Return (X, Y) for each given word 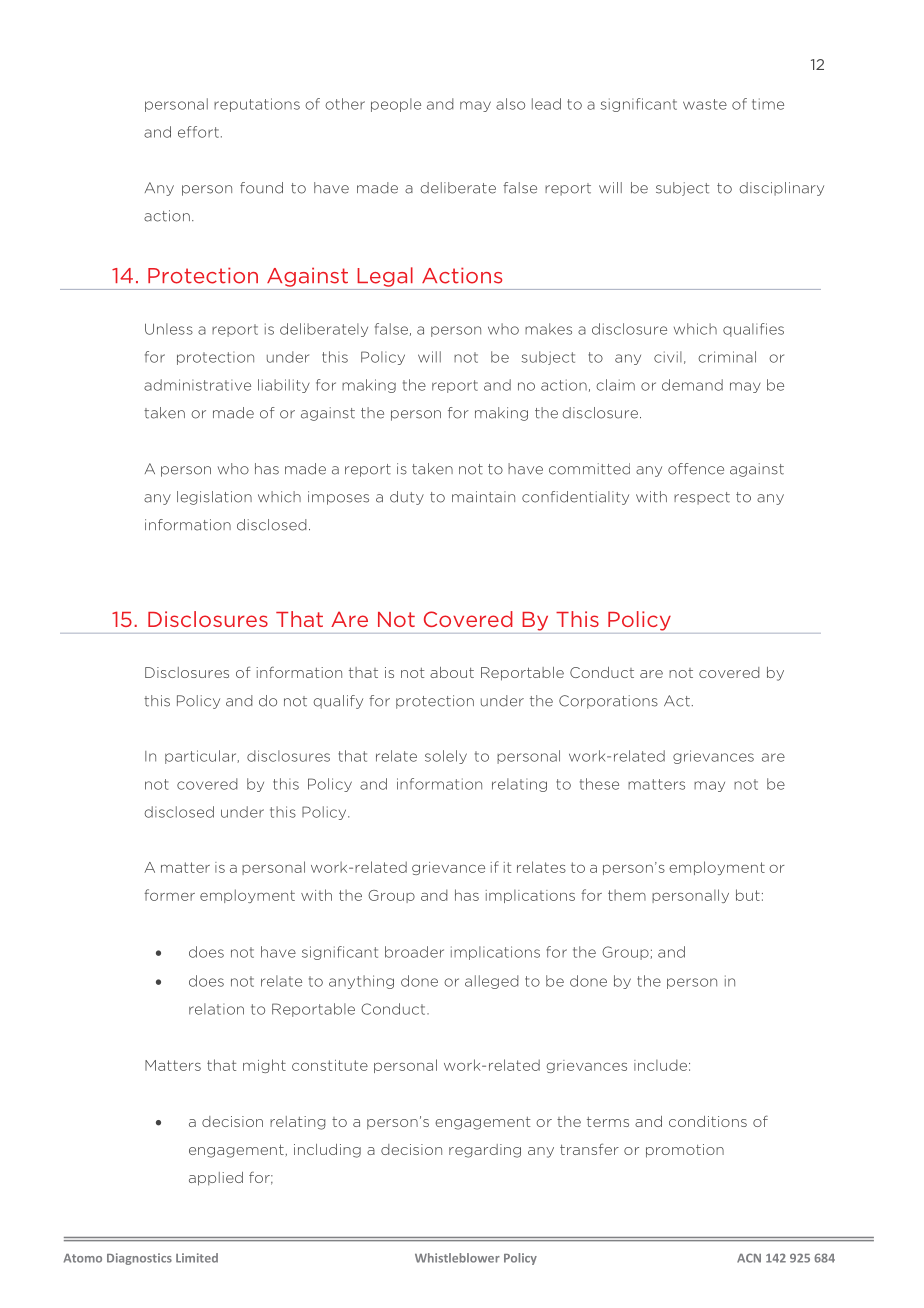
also (510, 104)
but (748, 895)
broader (414, 952)
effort (198, 132)
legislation (214, 498)
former (169, 895)
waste (705, 104)
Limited (197, 1258)
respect (702, 498)
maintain (483, 497)
